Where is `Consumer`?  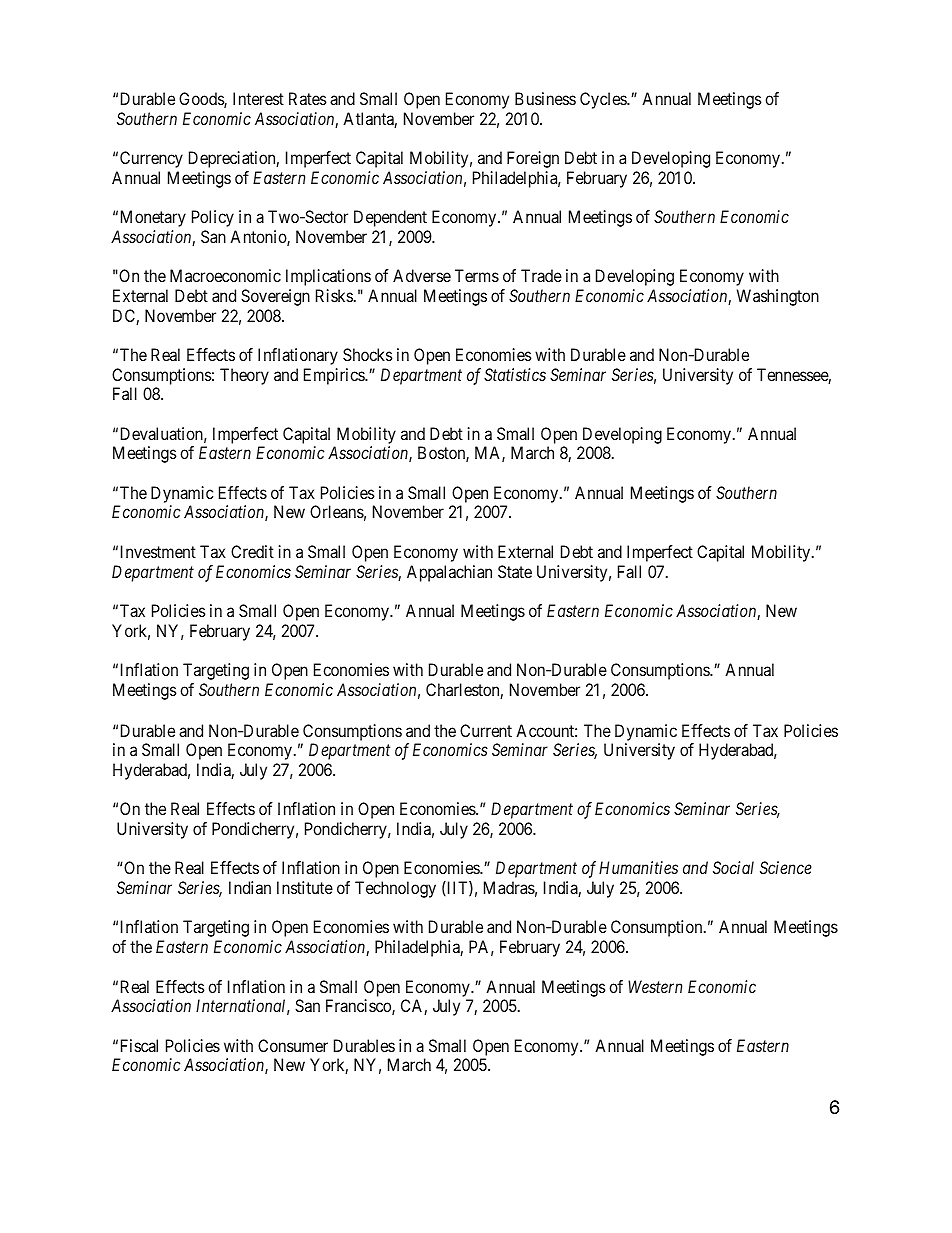 Consumer is located at coordinates (293, 1045).
